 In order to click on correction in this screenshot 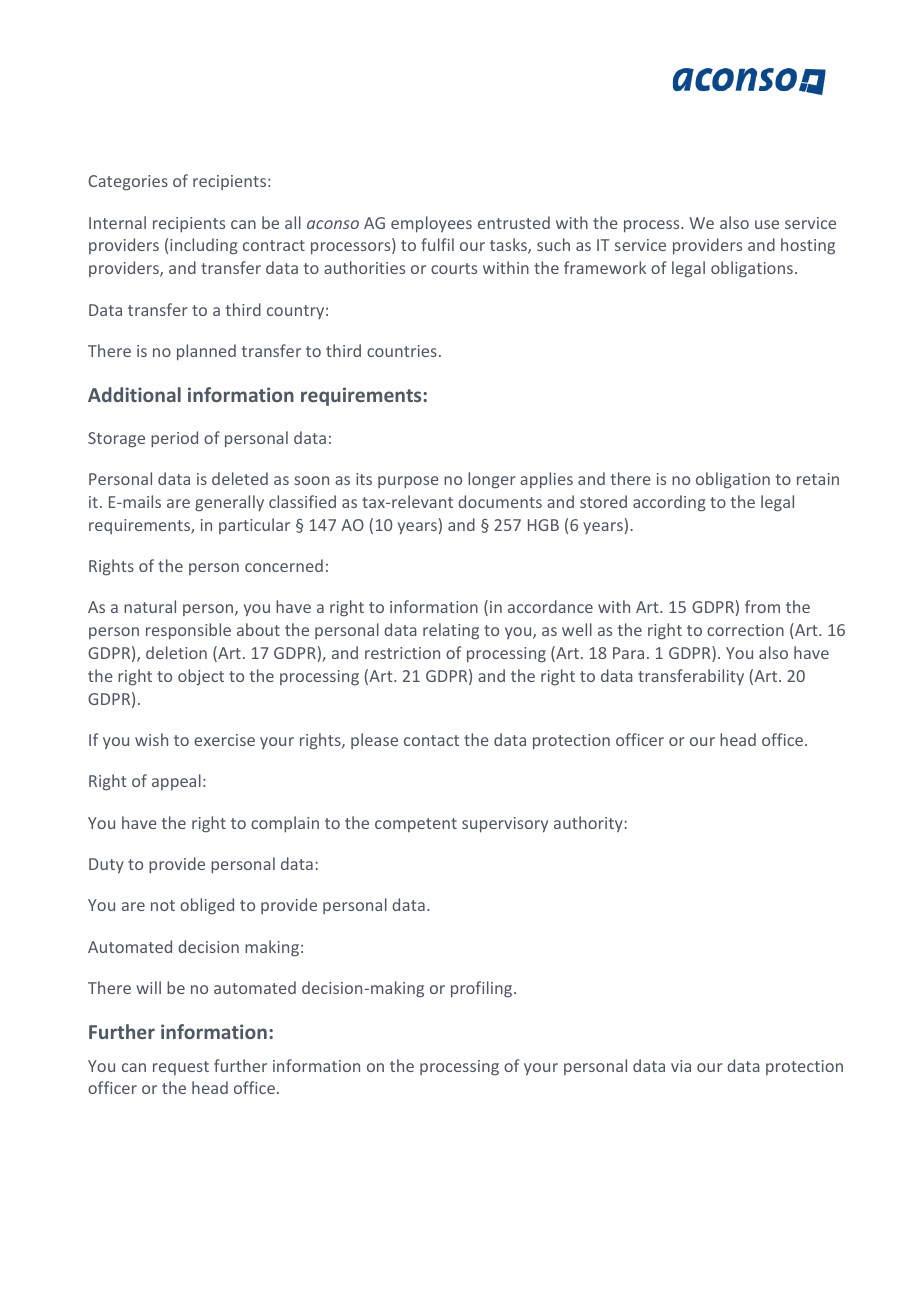, I will do `click(745, 630)`.
